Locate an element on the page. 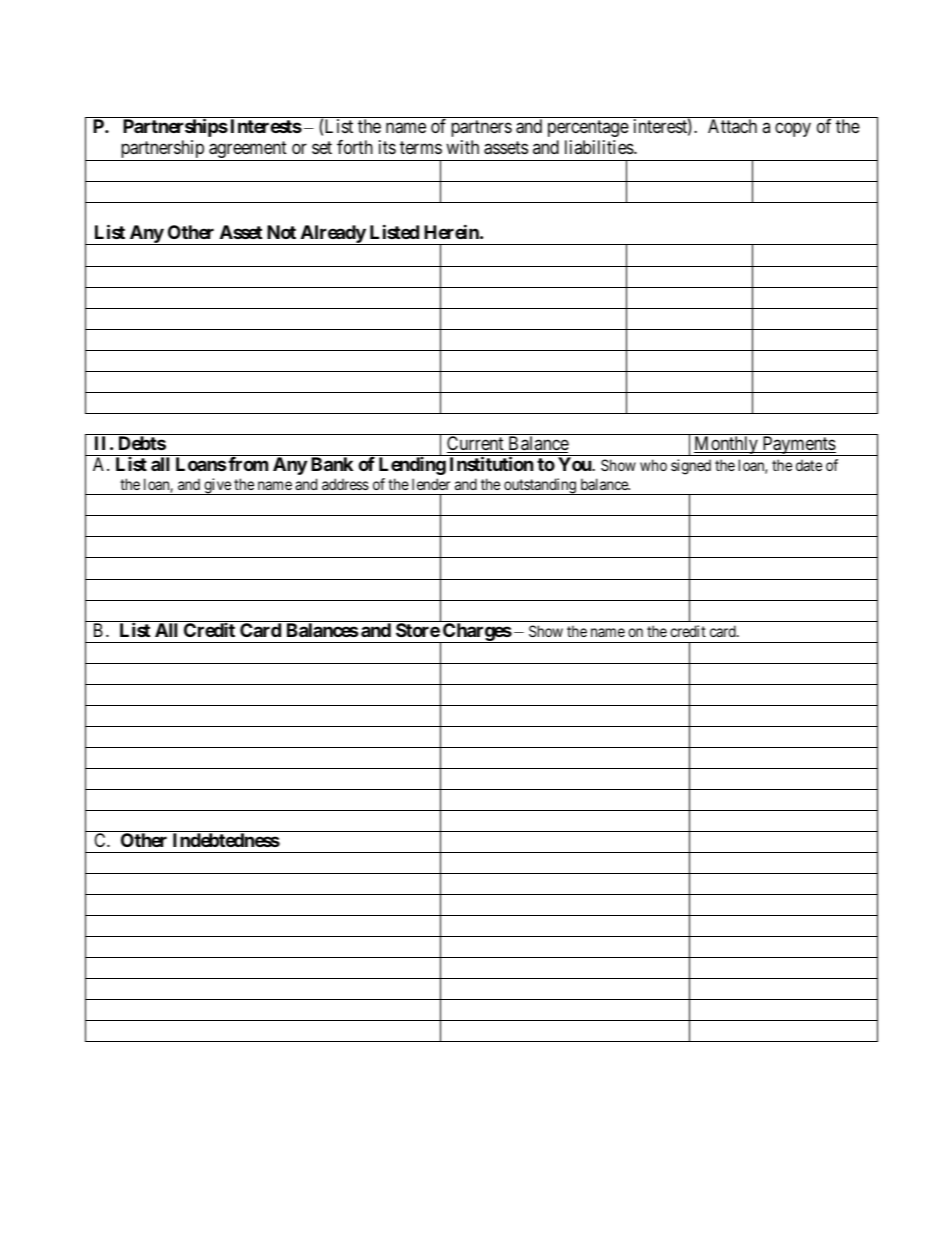  agreement is located at coordinates (248, 151).
